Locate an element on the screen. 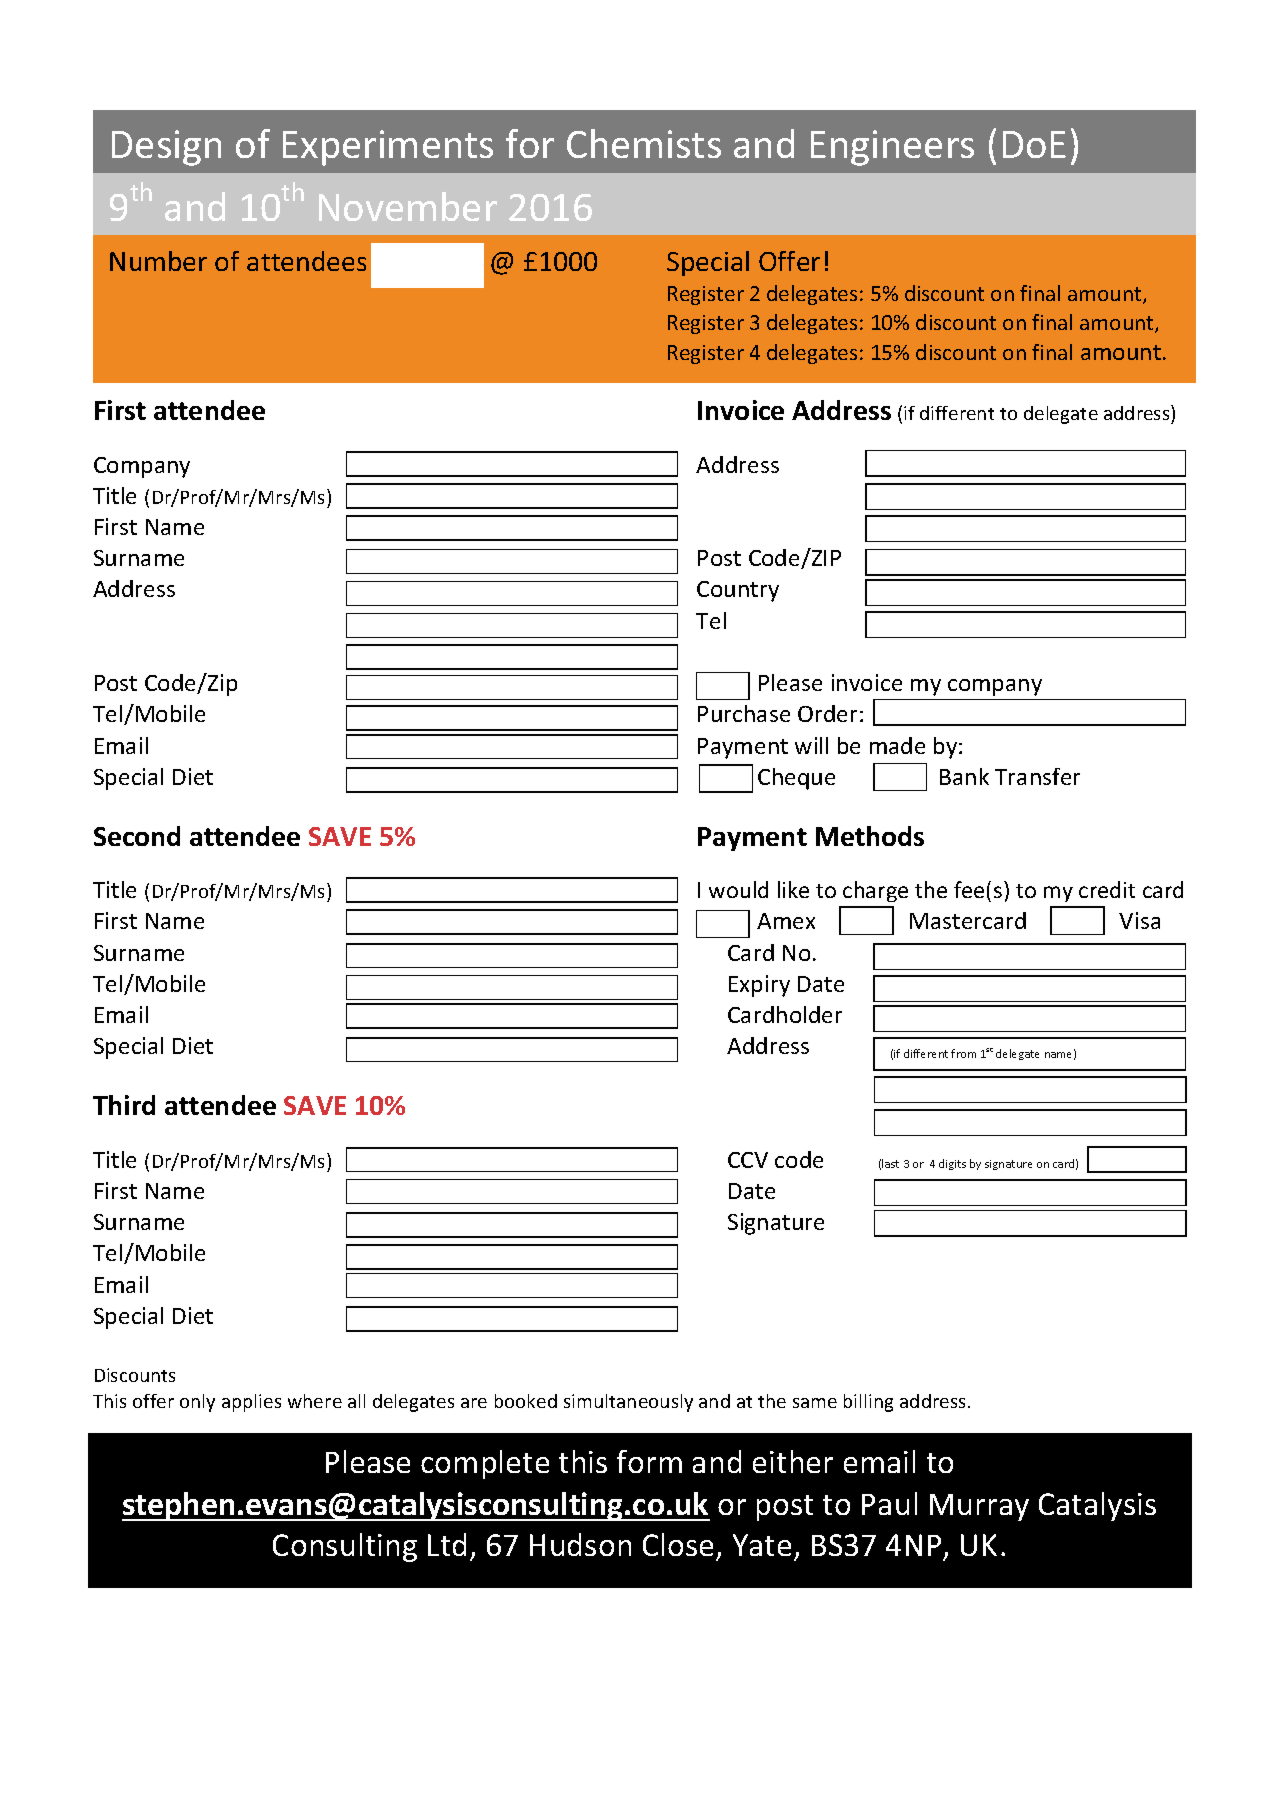 This screenshot has height=1793, width=1268. Chemists is located at coordinates (644, 143).
